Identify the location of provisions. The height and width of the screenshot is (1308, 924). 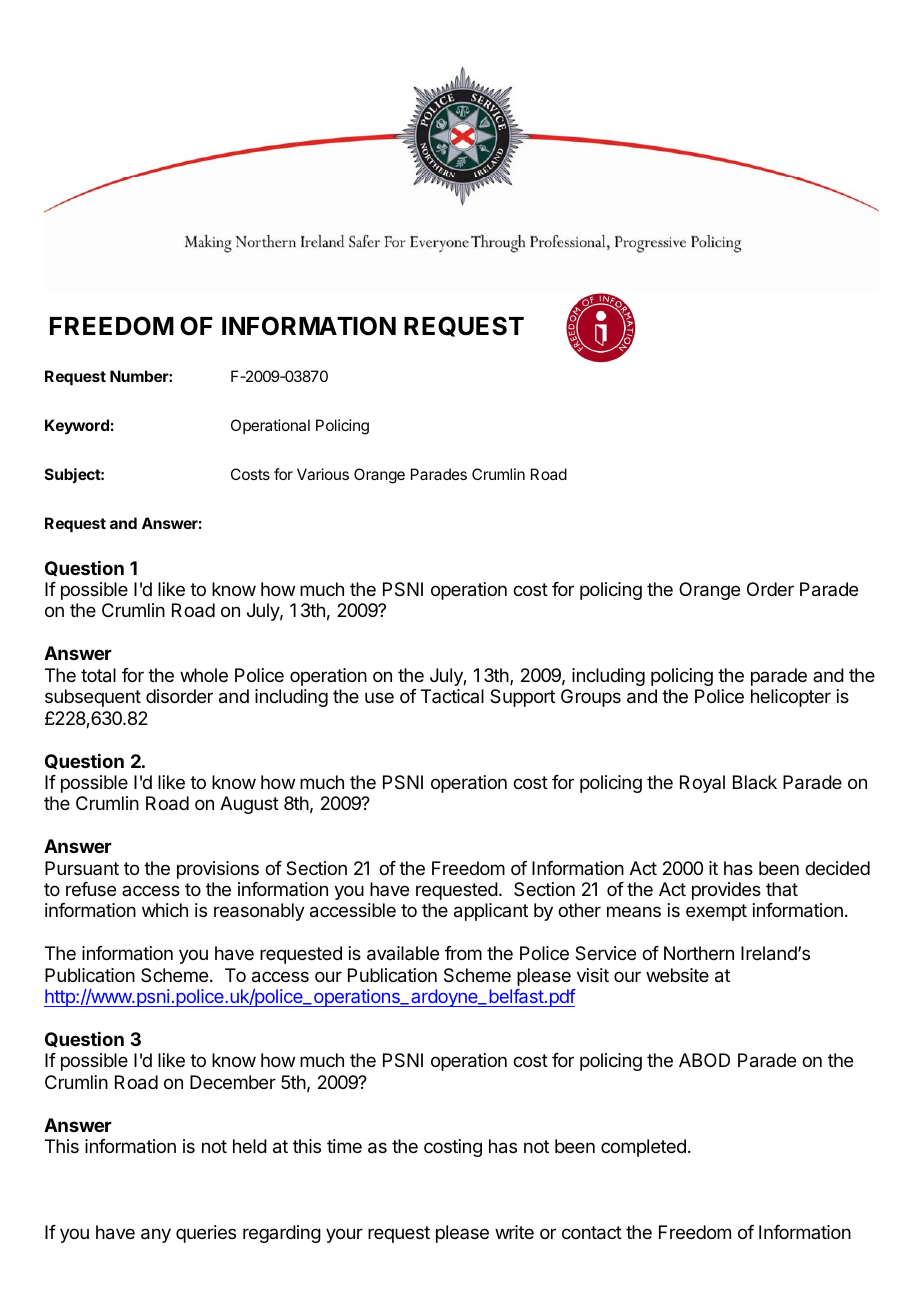
(218, 870).
